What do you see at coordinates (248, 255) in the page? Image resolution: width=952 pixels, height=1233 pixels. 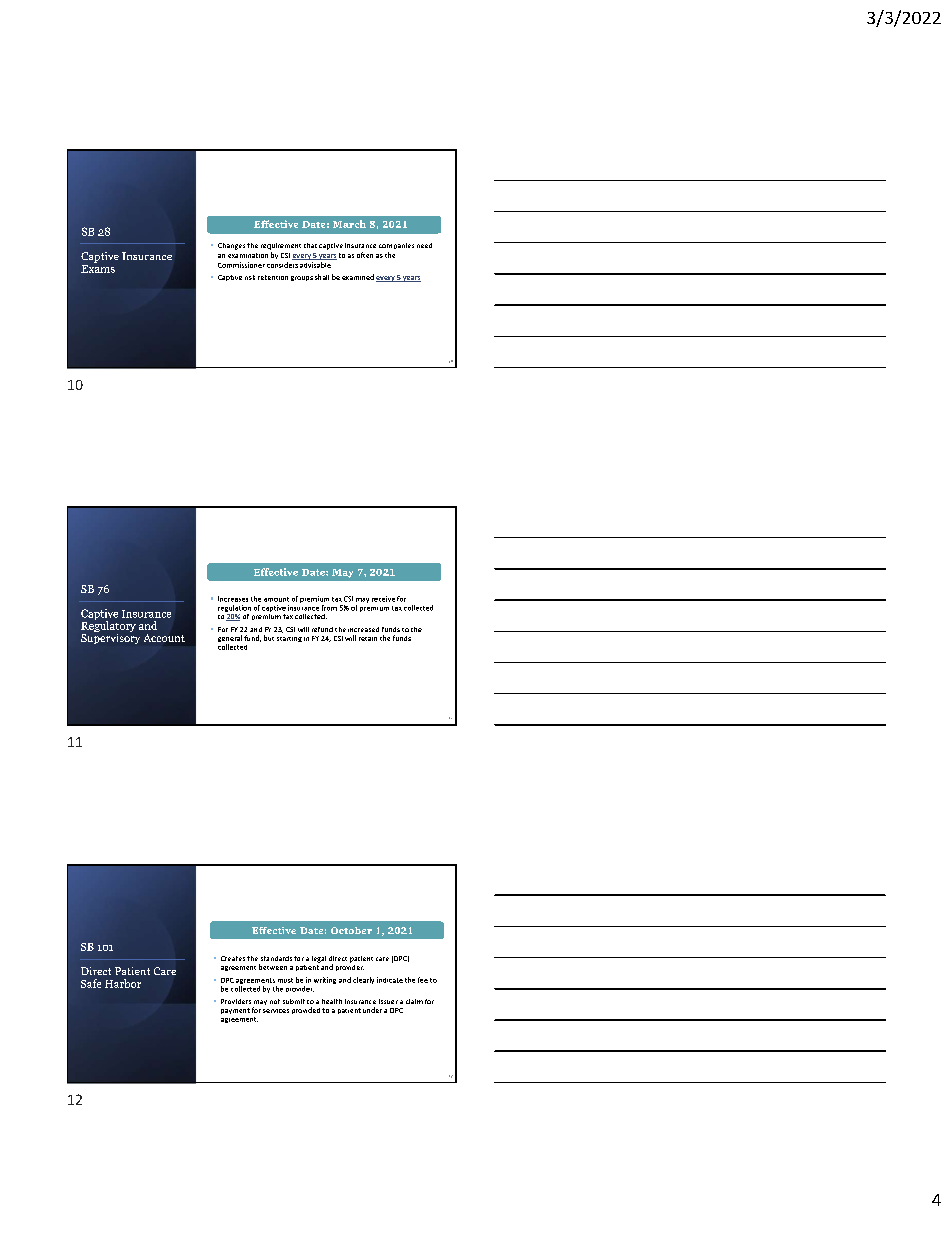 I see `examination` at bounding box center [248, 255].
